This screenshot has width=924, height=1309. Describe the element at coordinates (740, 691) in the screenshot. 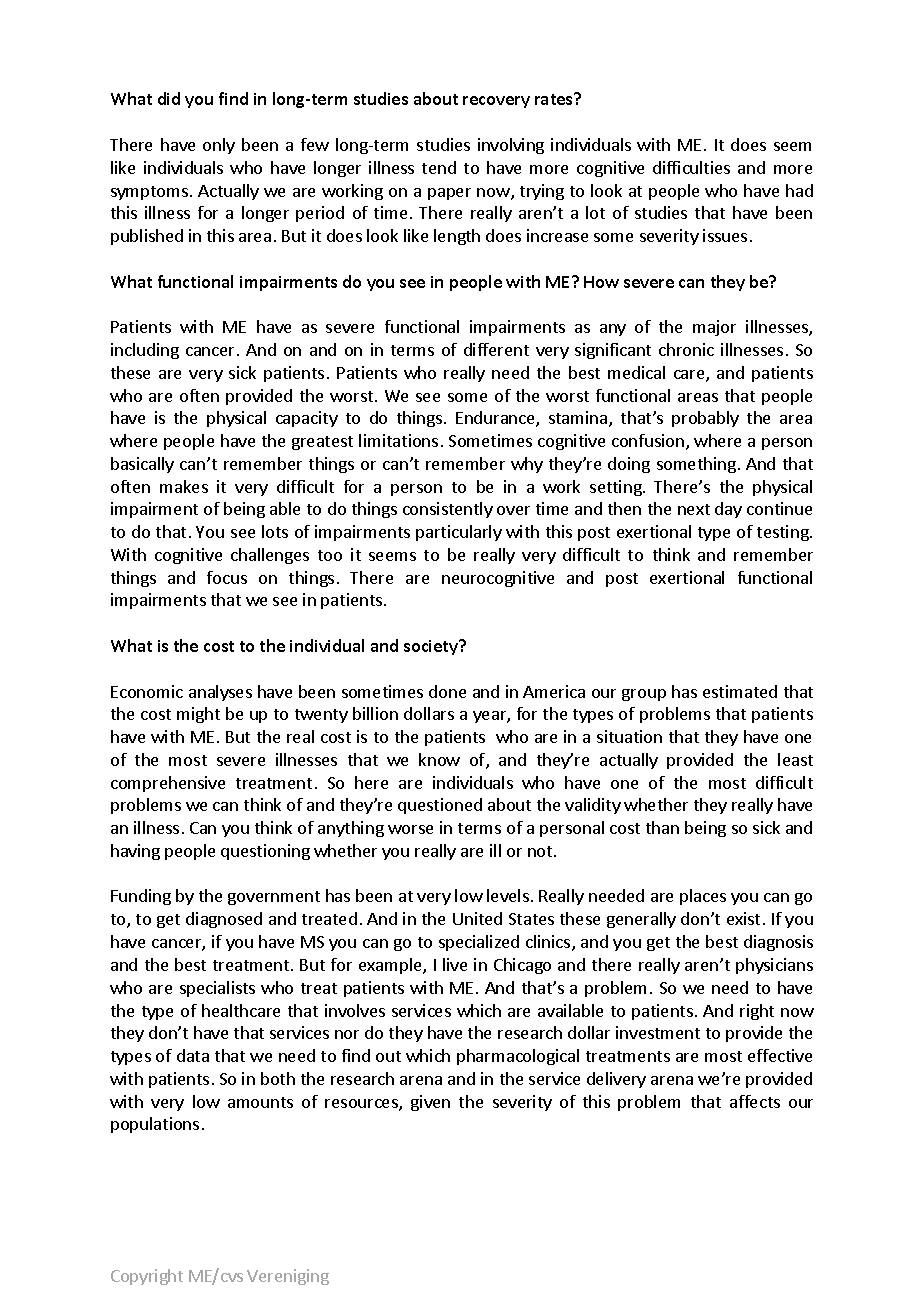

I see `estimated` at that location.
